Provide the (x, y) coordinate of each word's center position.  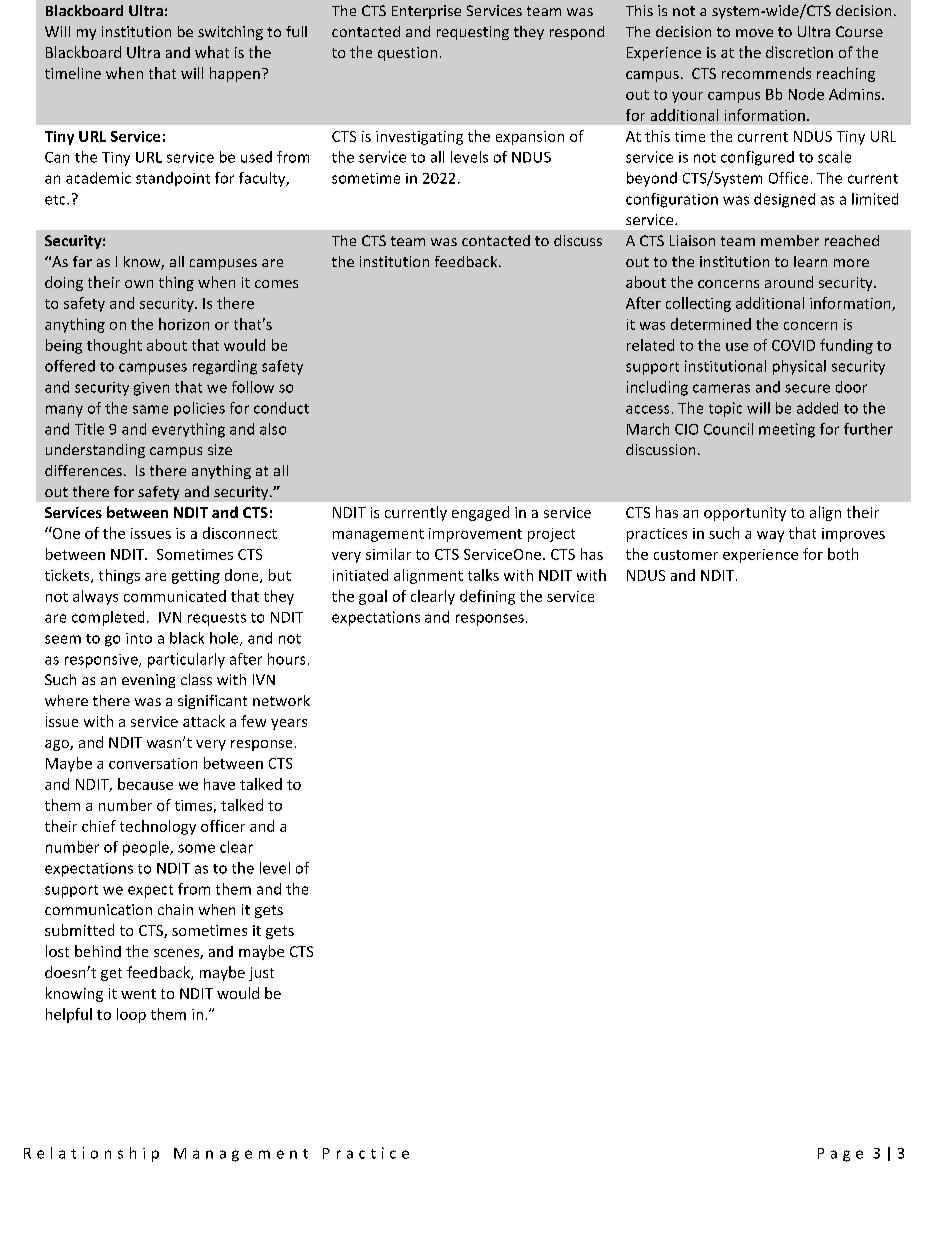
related (650, 345)
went (138, 994)
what (212, 52)
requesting (473, 33)
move (754, 33)
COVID (793, 345)
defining (487, 597)
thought (114, 346)
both (843, 554)
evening (148, 681)
